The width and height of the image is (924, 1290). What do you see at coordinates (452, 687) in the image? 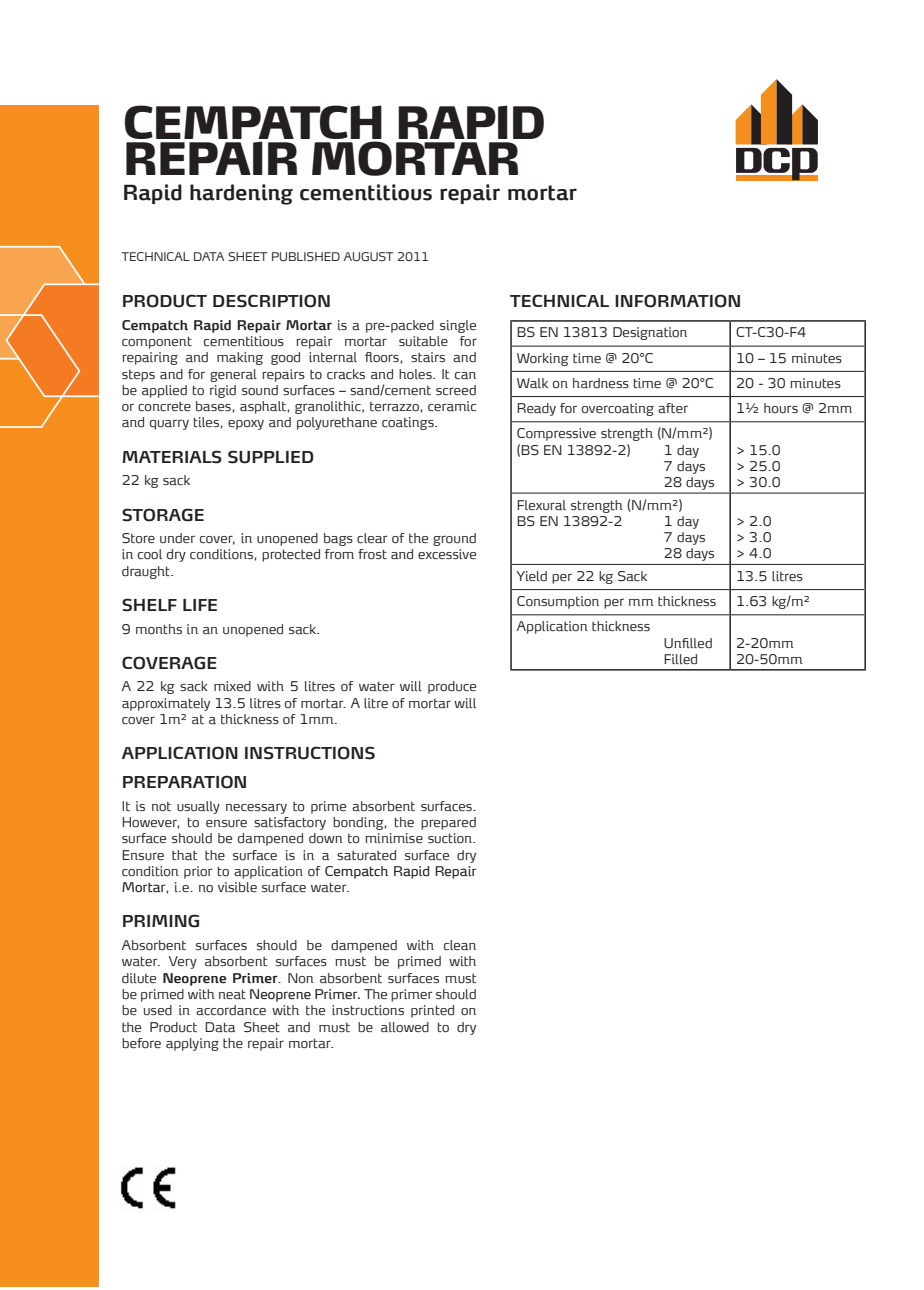
I see `produce` at bounding box center [452, 687].
